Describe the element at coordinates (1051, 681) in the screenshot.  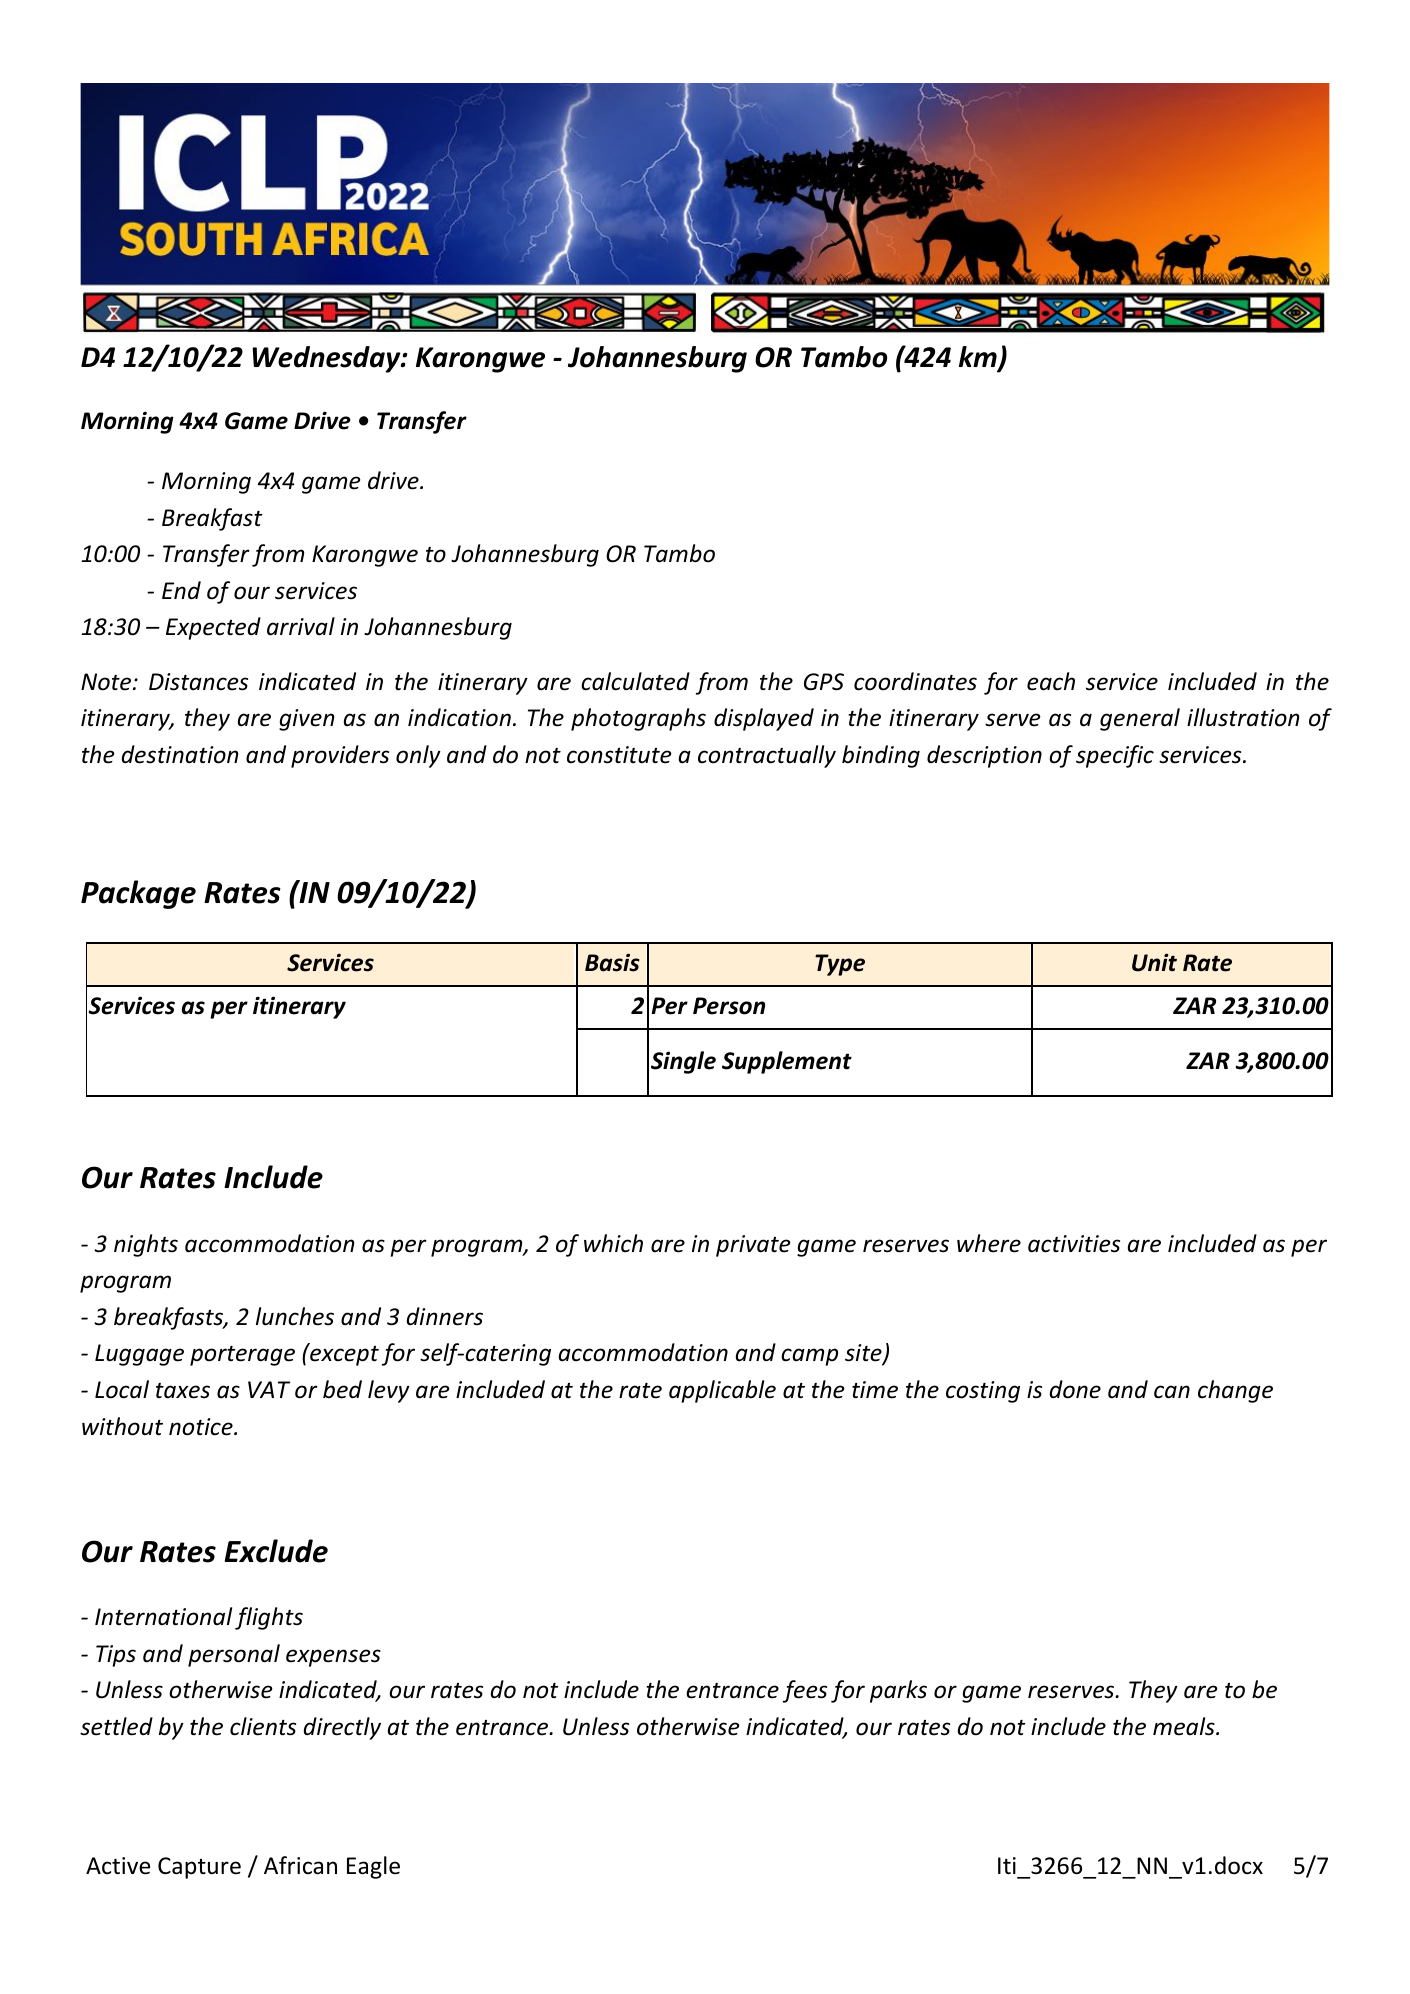
I see `each` at that location.
